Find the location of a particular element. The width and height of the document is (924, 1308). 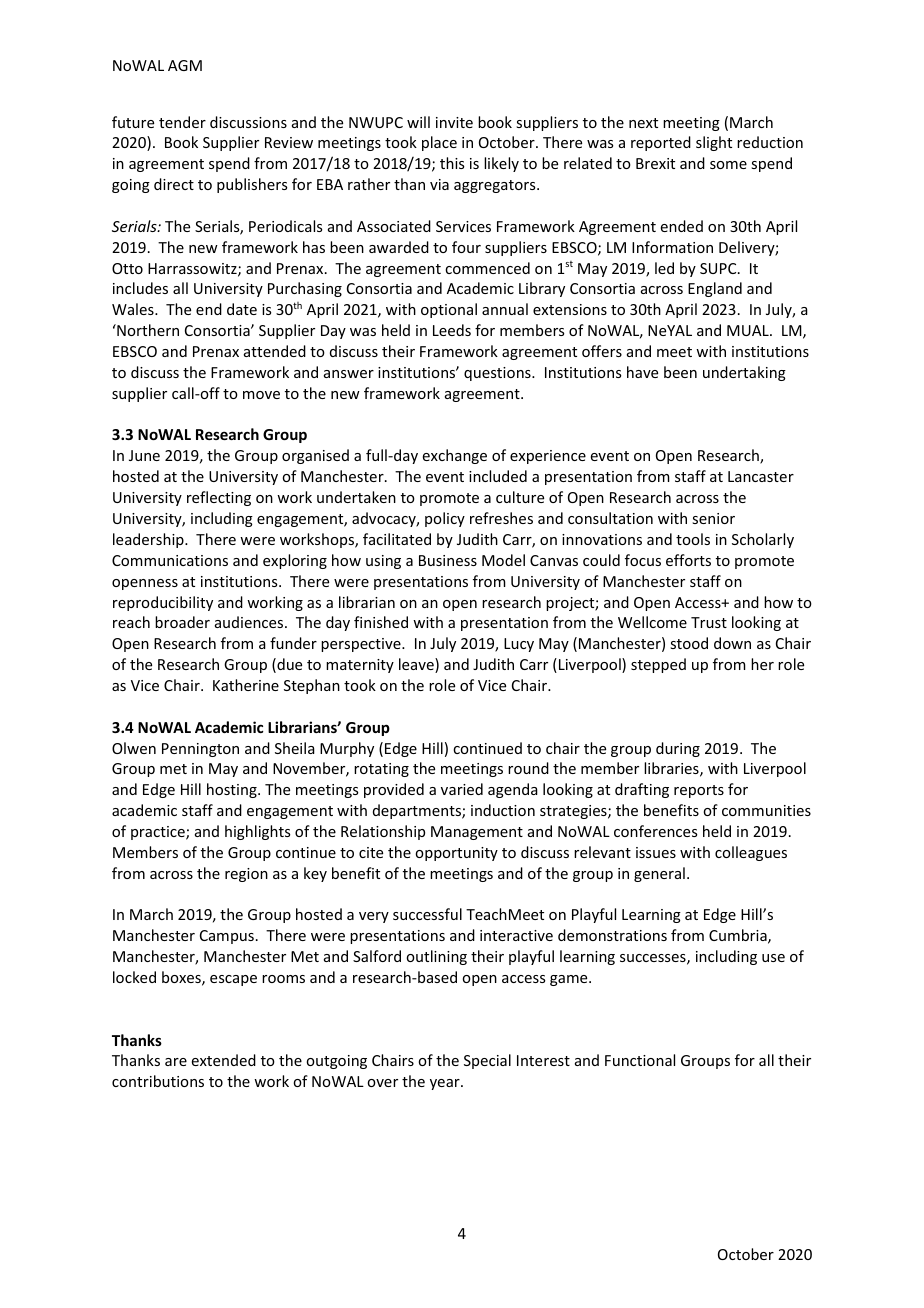

next is located at coordinates (643, 123).
